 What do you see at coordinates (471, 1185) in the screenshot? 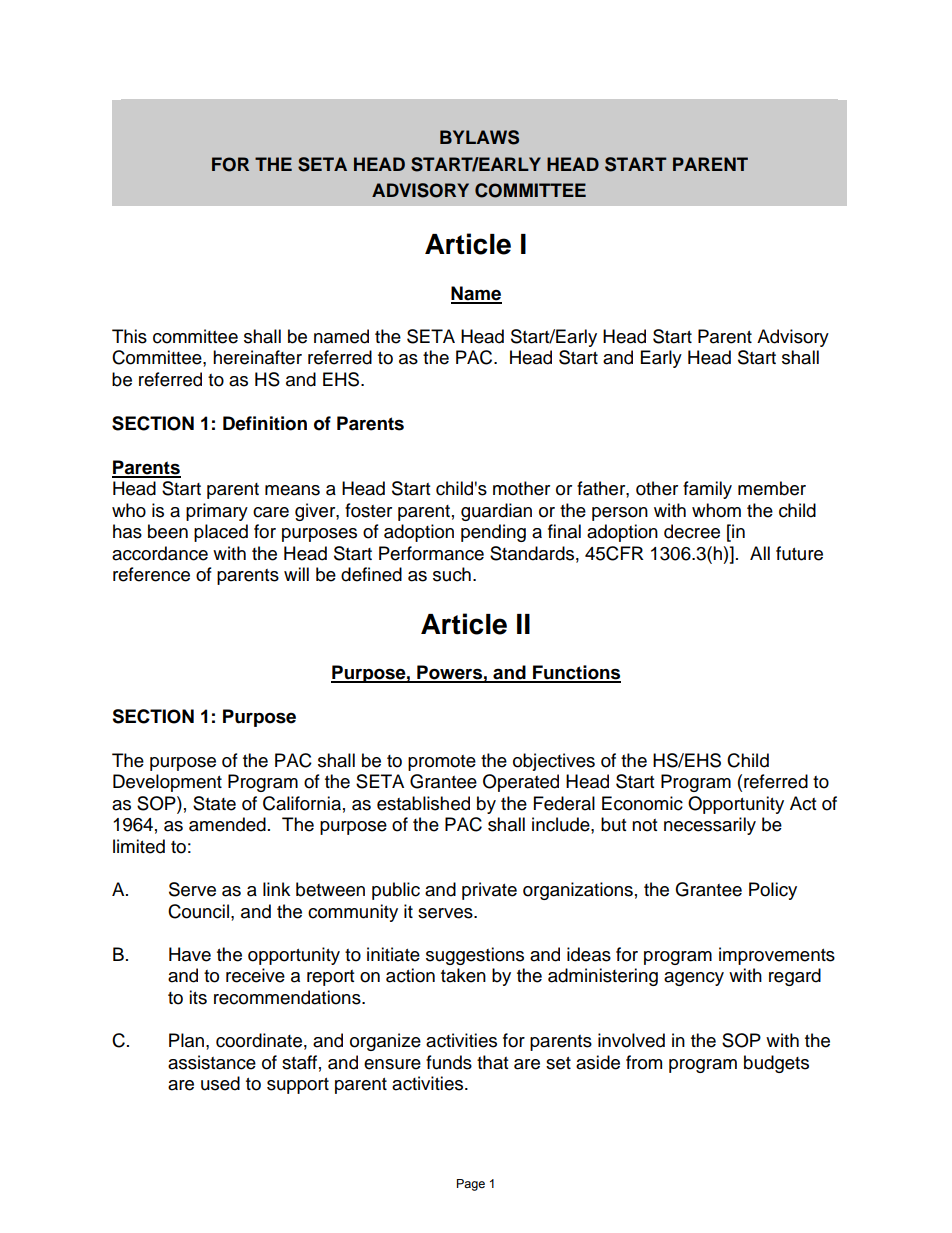
I see `Page` at bounding box center [471, 1185].
